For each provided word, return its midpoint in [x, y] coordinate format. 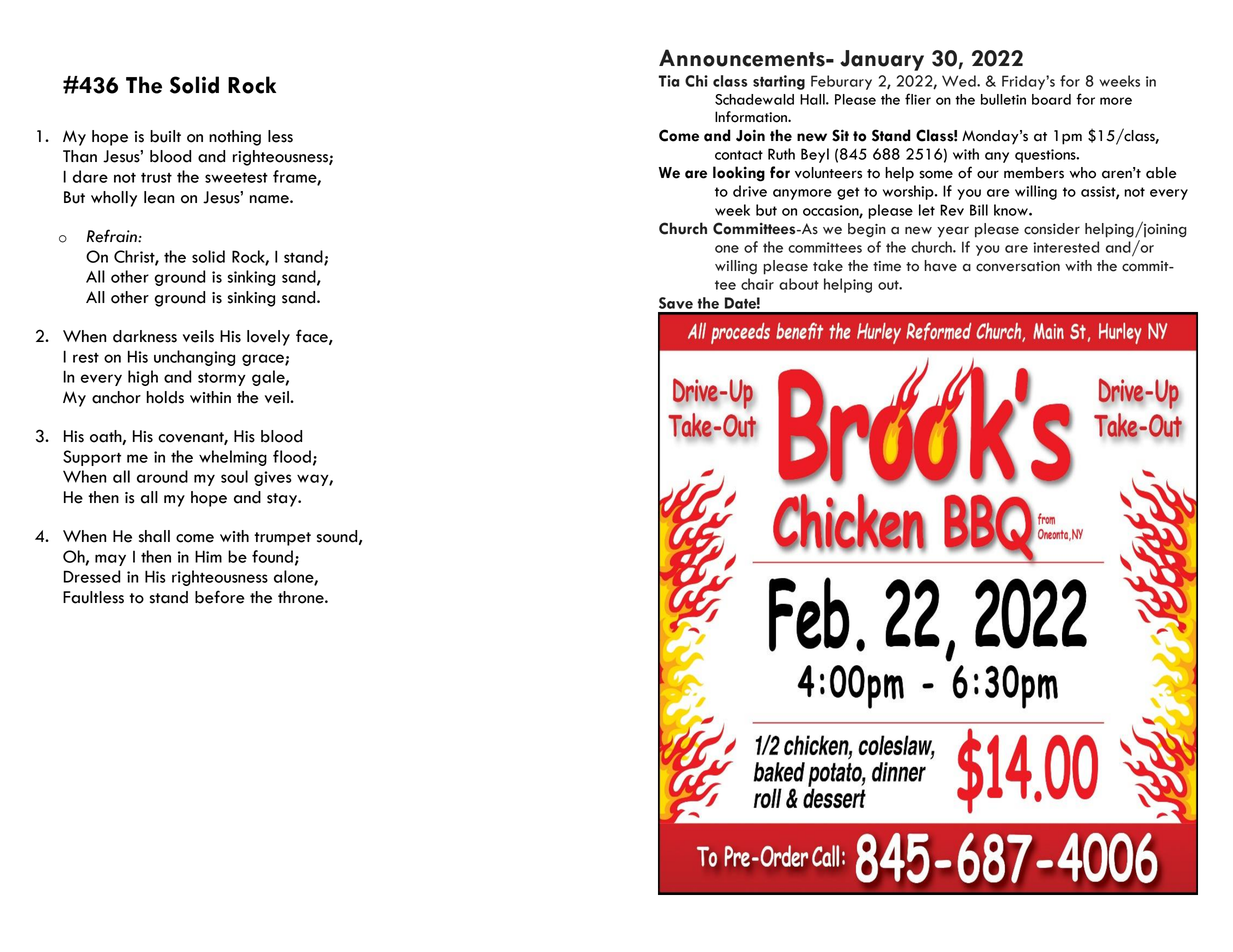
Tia [668, 81]
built [165, 136]
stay [283, 500]
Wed [960, 81]
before [220, 597]
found [272, 556]
